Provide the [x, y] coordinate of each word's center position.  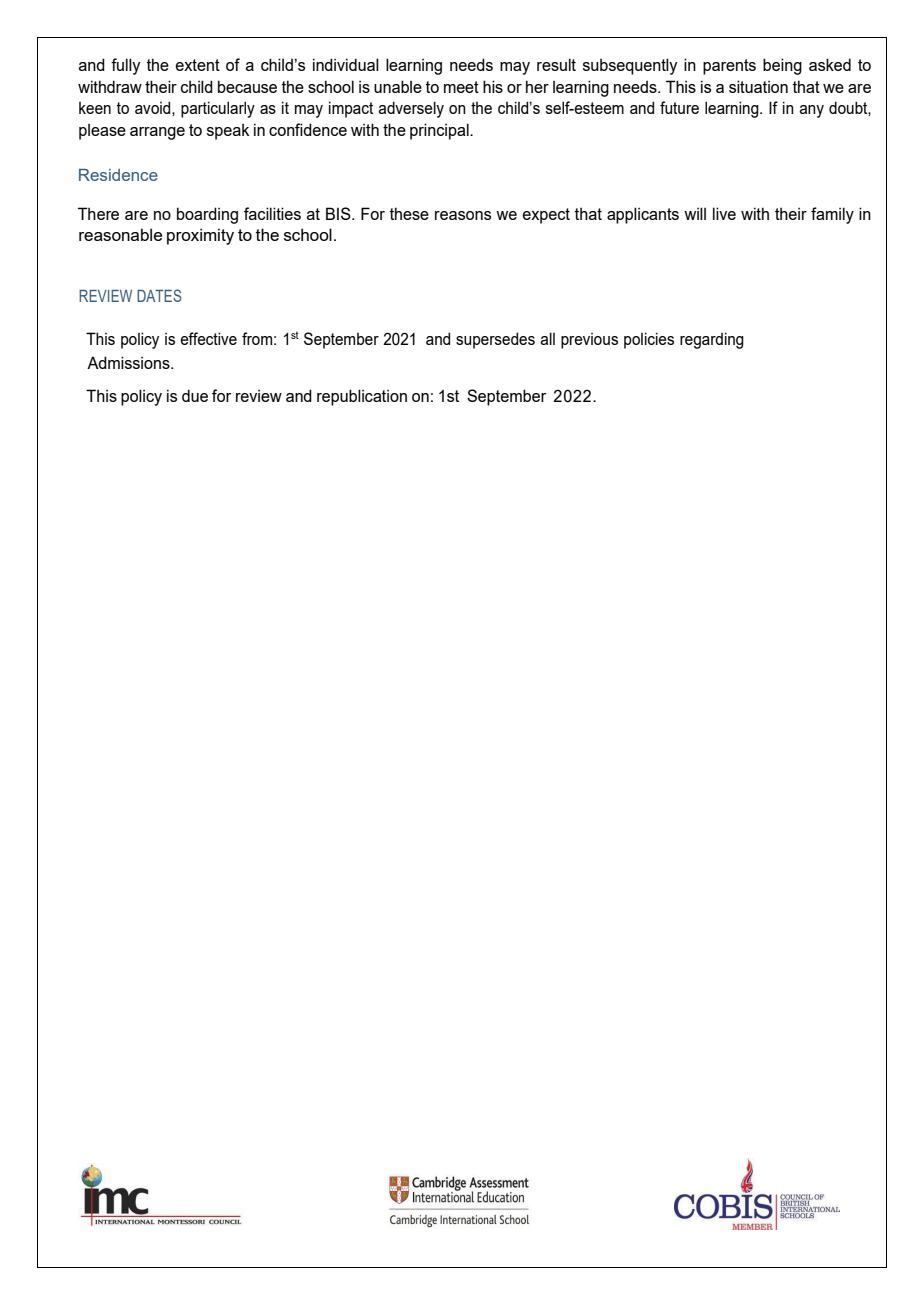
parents [729, 67]
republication [362, 397]
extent [198, 65]
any [811, 111]
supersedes [495, 340]
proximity [200, 236]
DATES [159, 295]
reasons [463, 215]
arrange [157, 133]
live [724, 213]
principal [440, 131]
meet [461, 87]
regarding [712, 340]
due [195, 395]
